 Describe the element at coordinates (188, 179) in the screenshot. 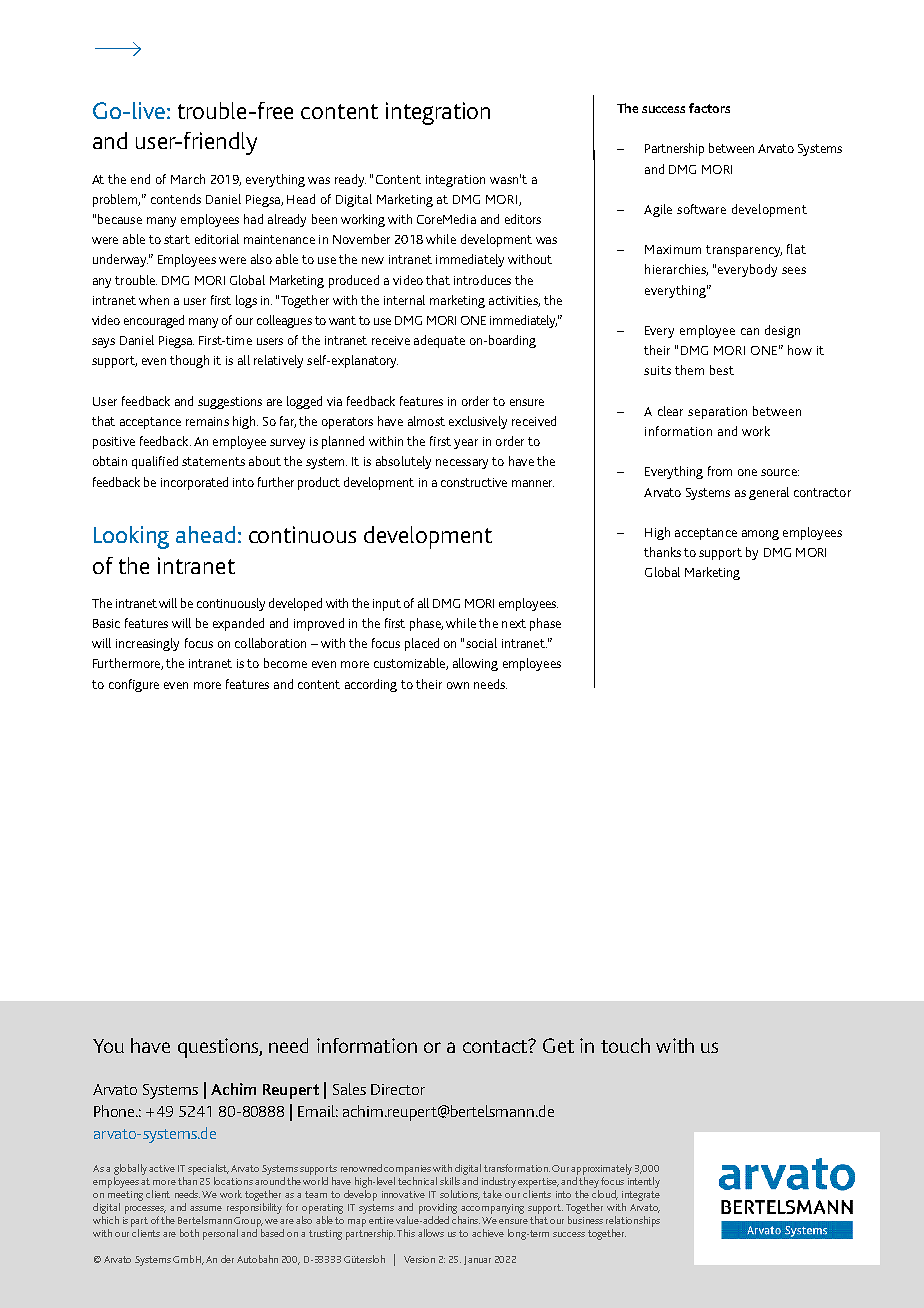

I see `March` at that location.
